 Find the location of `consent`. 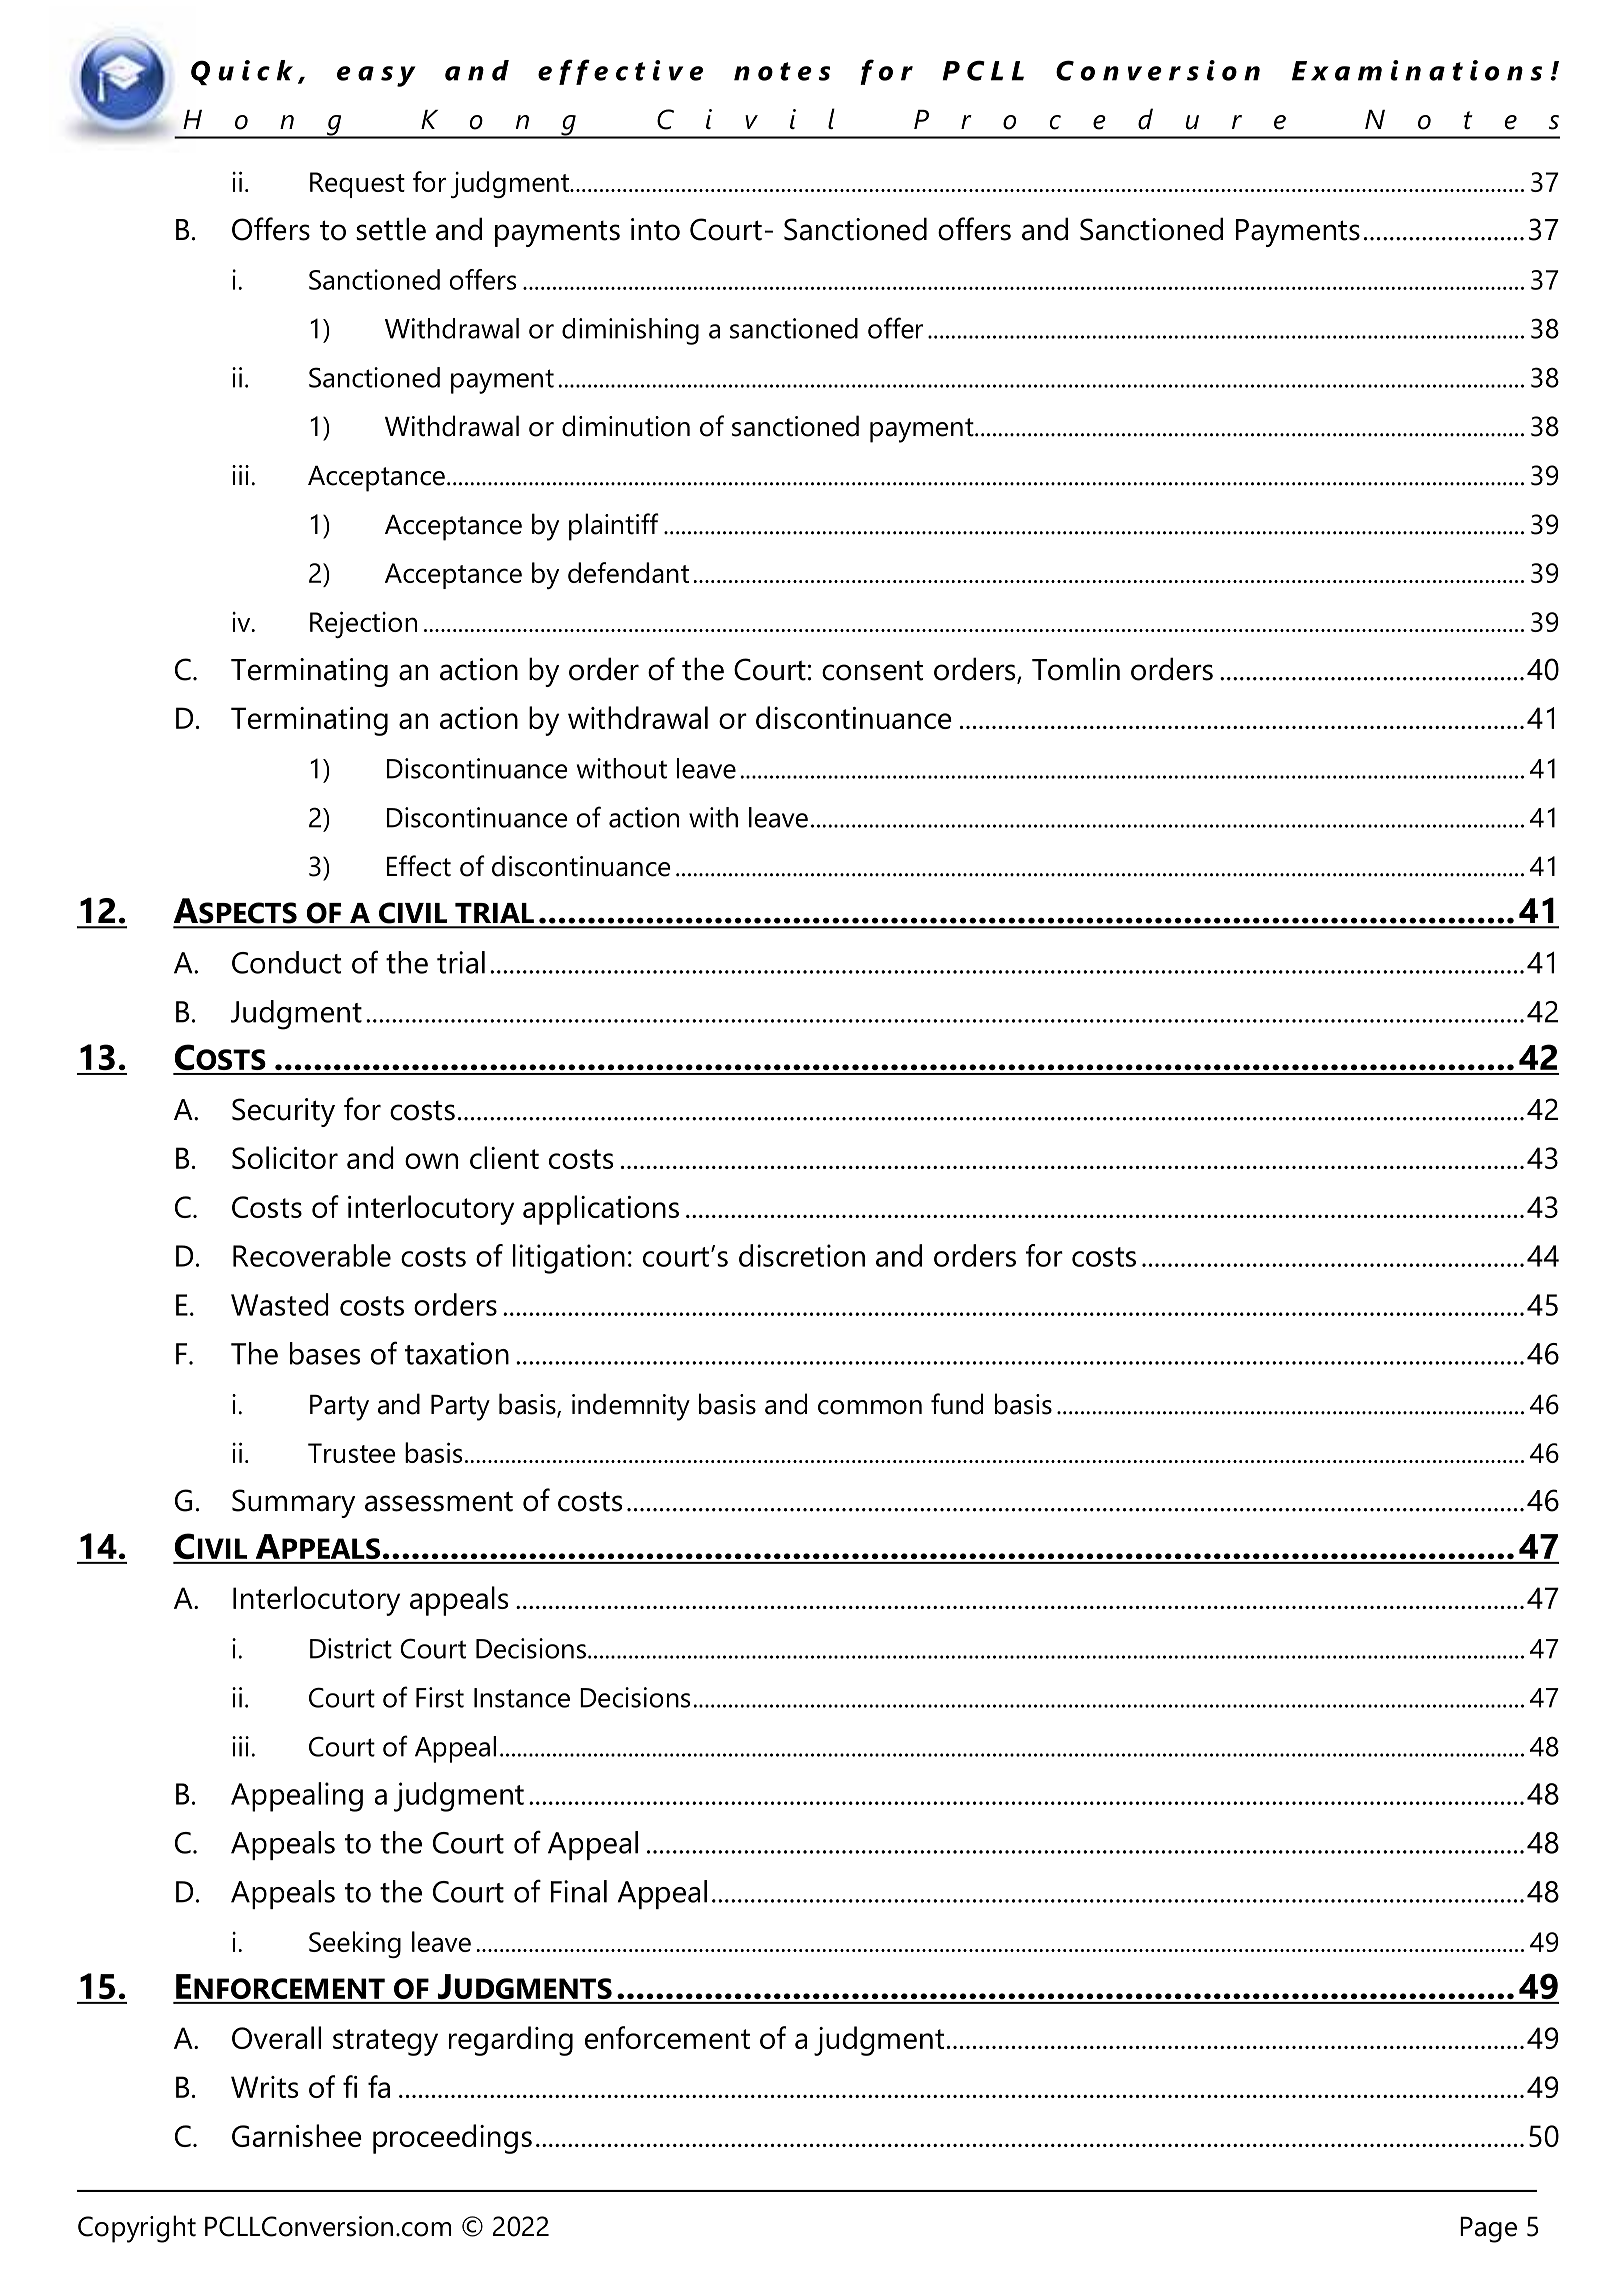

consent is located at coordinates (872, 671).
